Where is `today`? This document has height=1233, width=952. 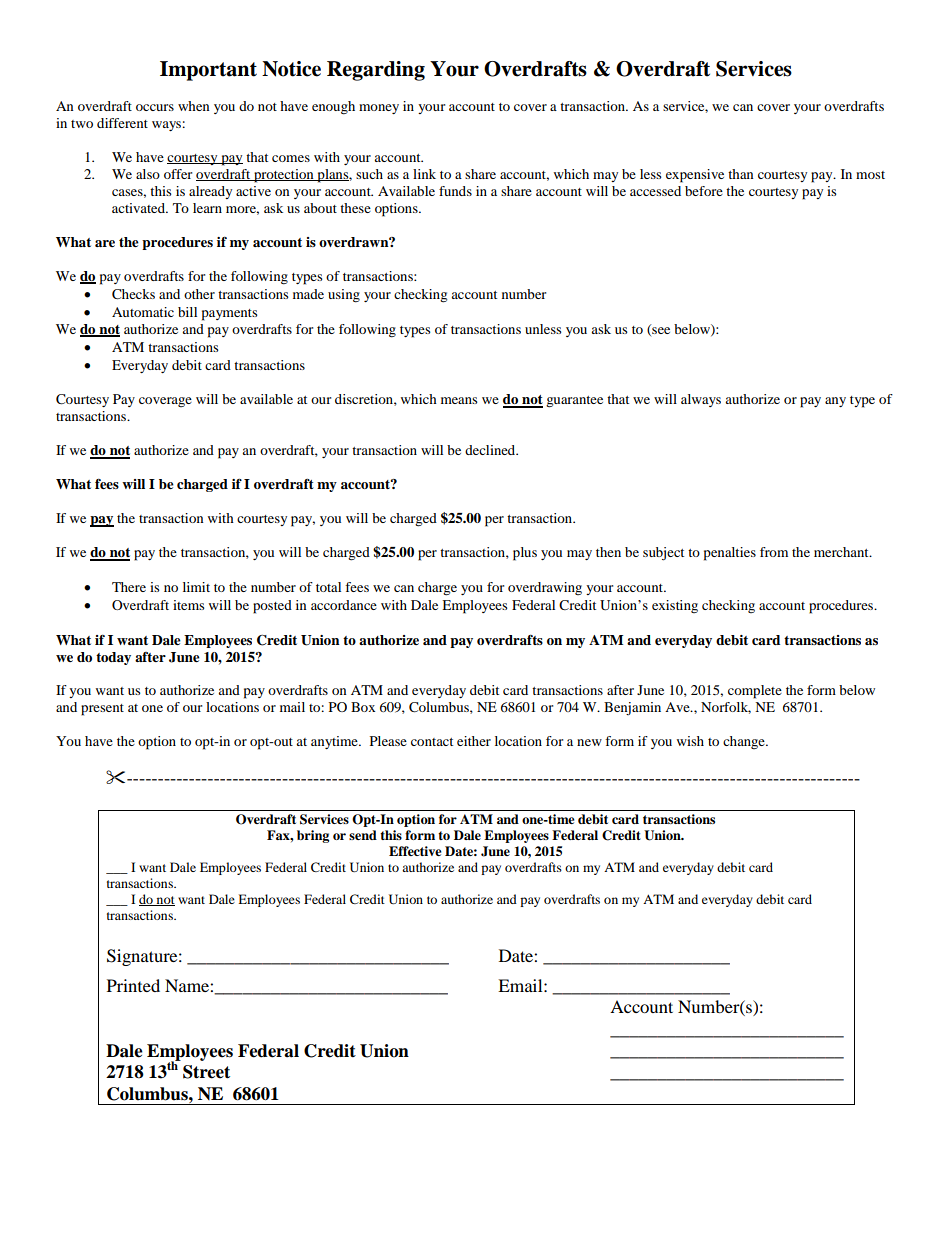 today is located at coordinates (113, 658).
